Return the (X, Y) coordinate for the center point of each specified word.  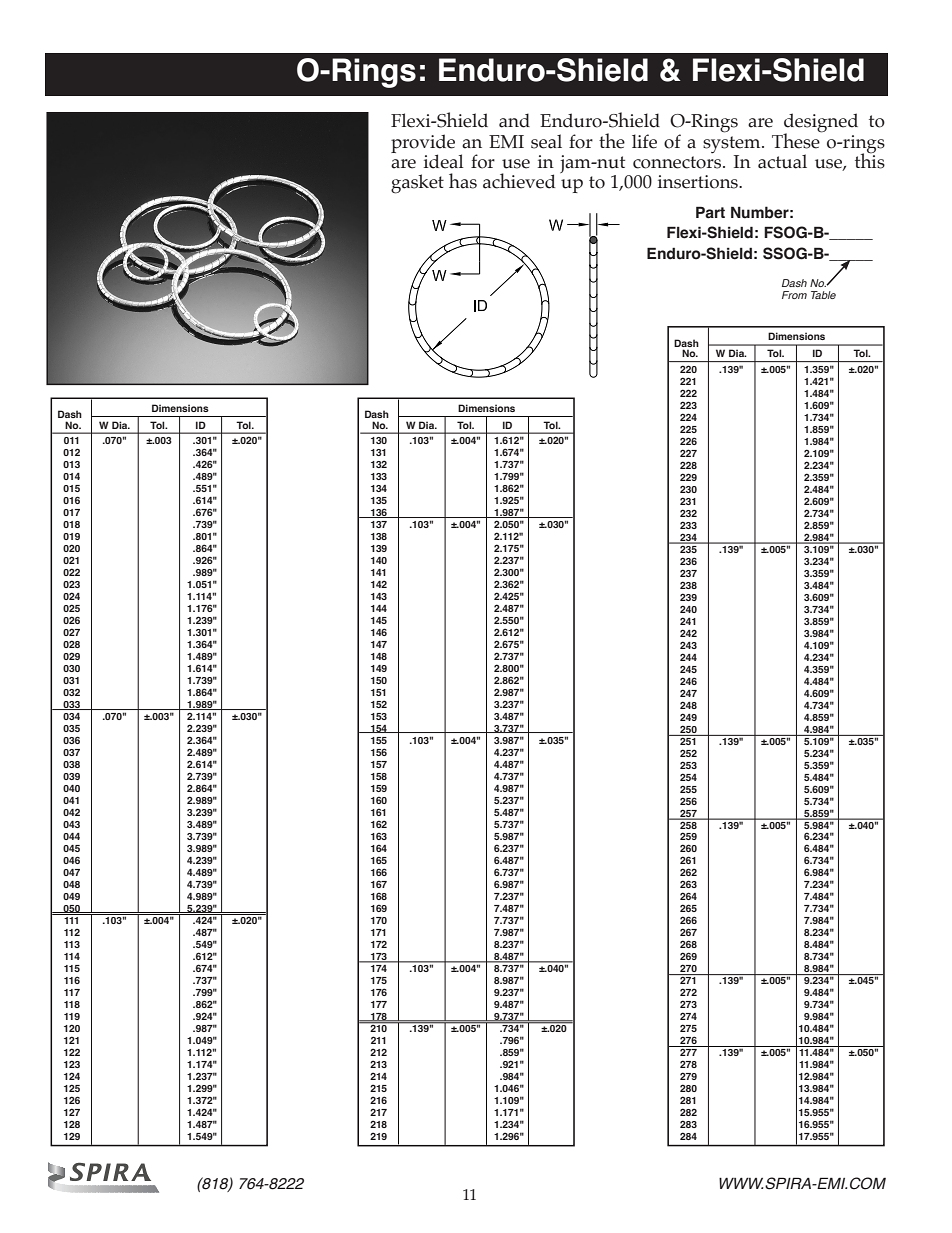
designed (820, 124)
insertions (699, 182)
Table (823, 295)
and (514, 120)
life (644, 141)
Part (710, 212)
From (794, 295)
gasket (417, 184)
